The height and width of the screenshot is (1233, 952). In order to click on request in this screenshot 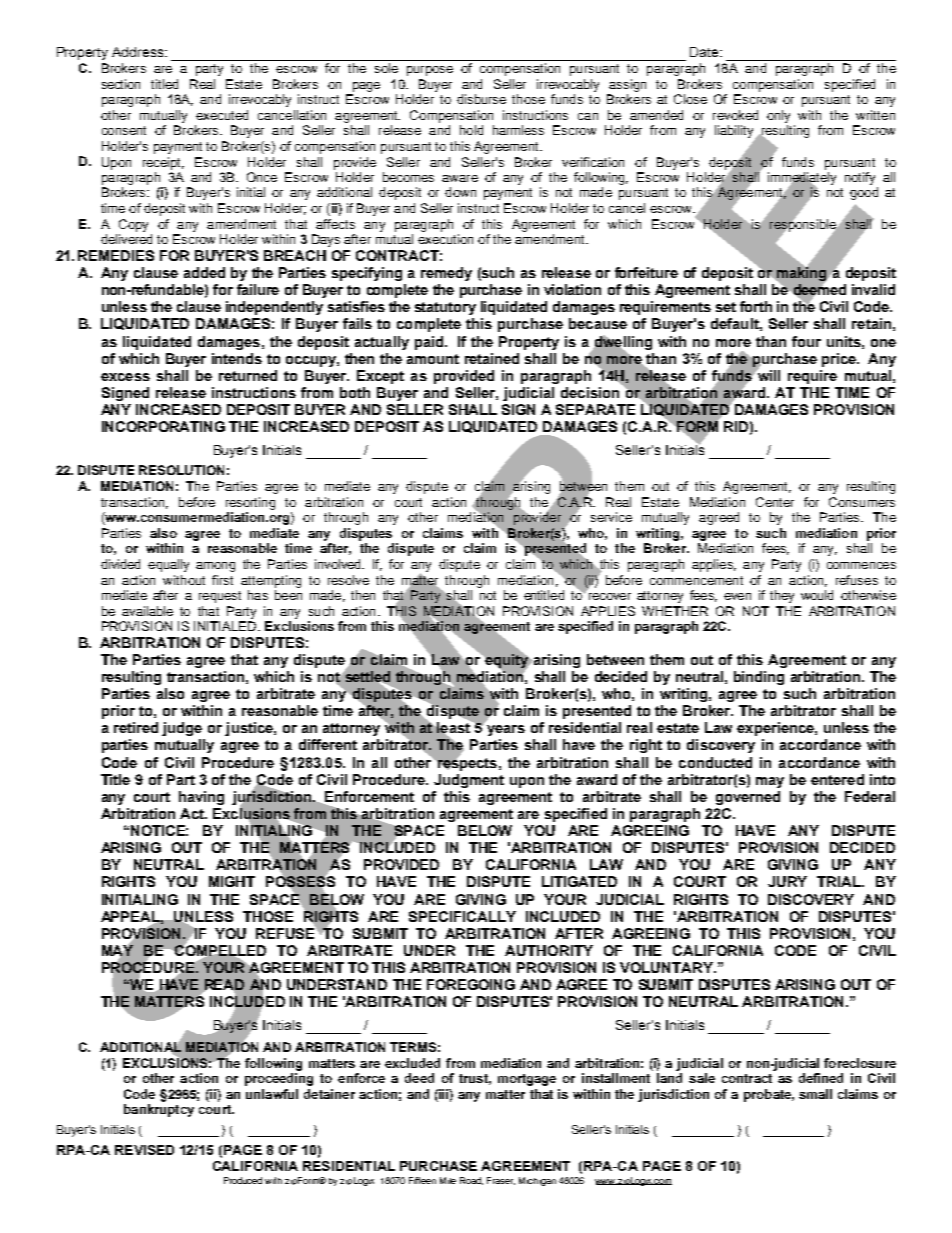, I will do `click(220, 597)`.
